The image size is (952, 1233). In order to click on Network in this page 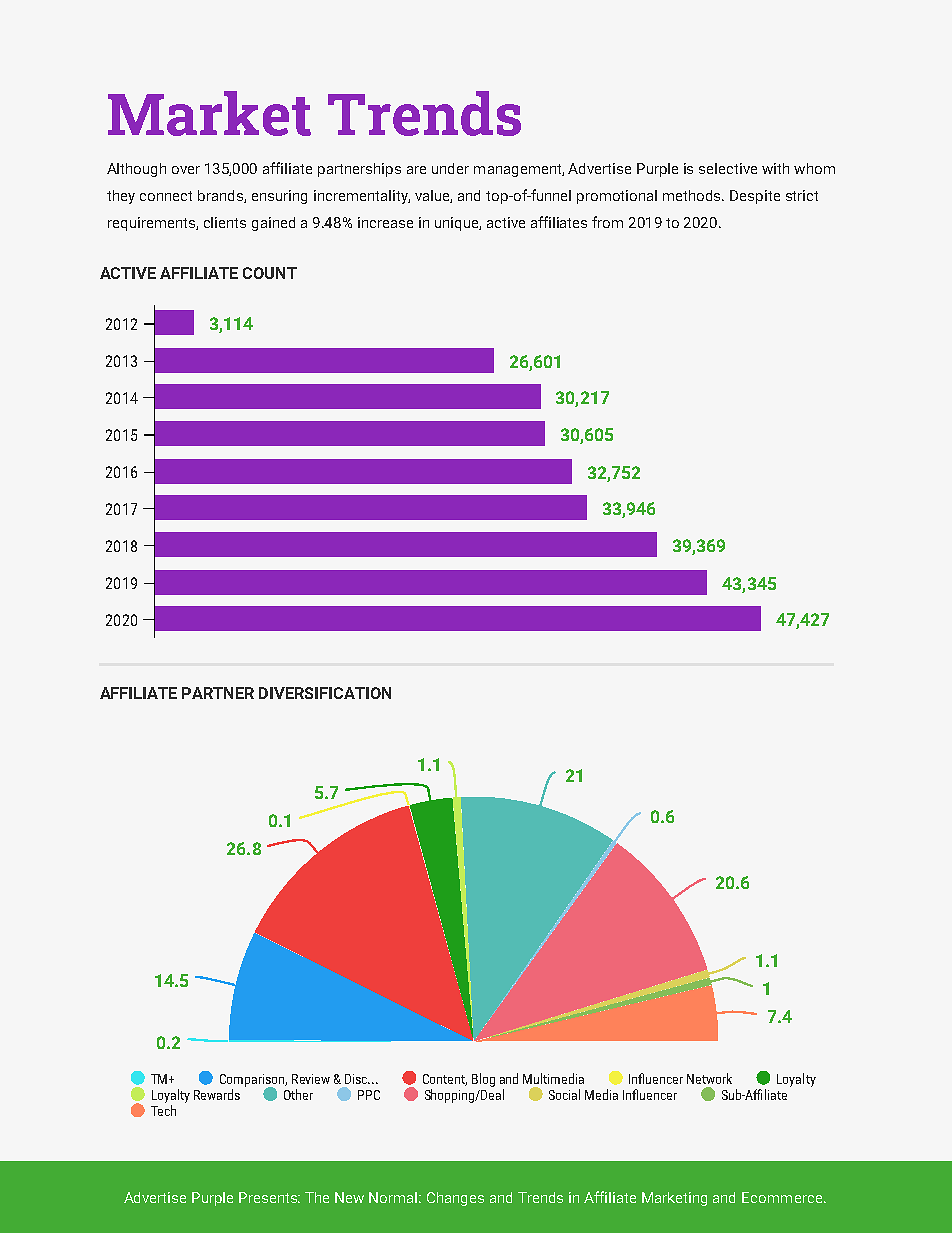, I will do `click(709, 1078)`.
